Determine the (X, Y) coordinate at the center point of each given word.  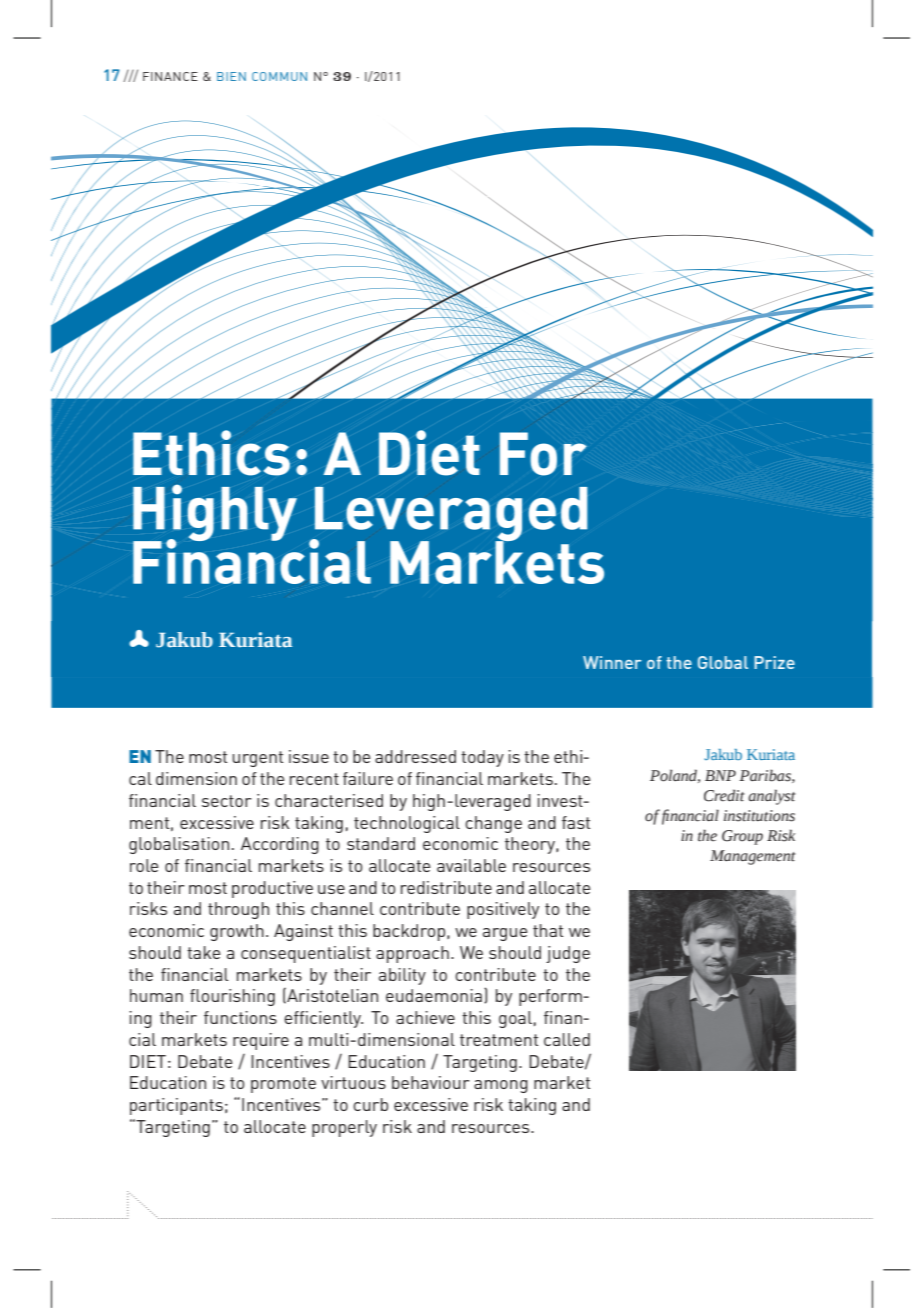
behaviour (431, 1082)
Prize (774, 662)
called (567, 1039)
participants (176, 1106)
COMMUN (279, 76)
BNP (720, 775)
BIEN (231, 76)
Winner (612, 662)
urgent (257, 759)
